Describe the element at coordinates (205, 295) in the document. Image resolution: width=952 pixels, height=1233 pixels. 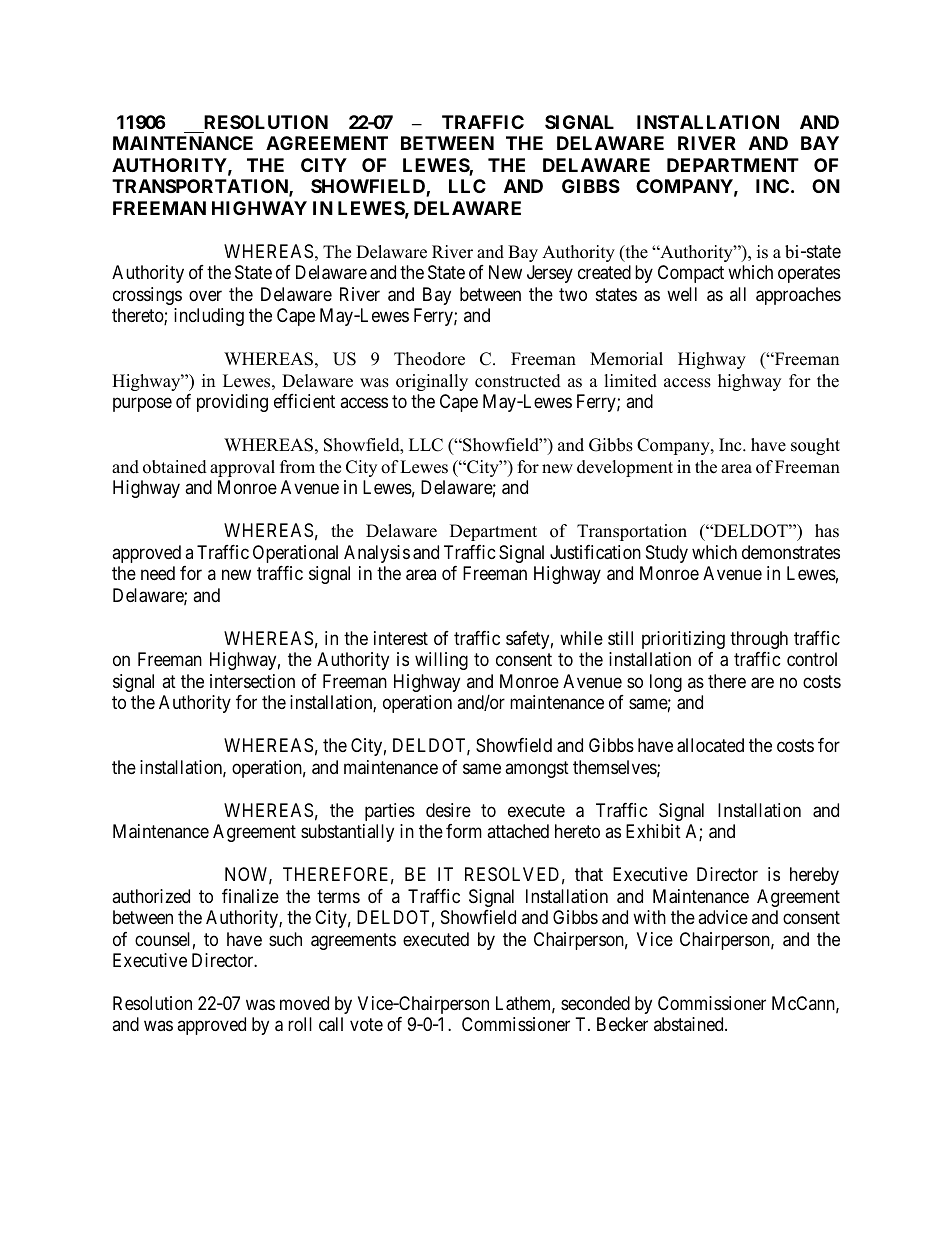
I see `over` at that location.
